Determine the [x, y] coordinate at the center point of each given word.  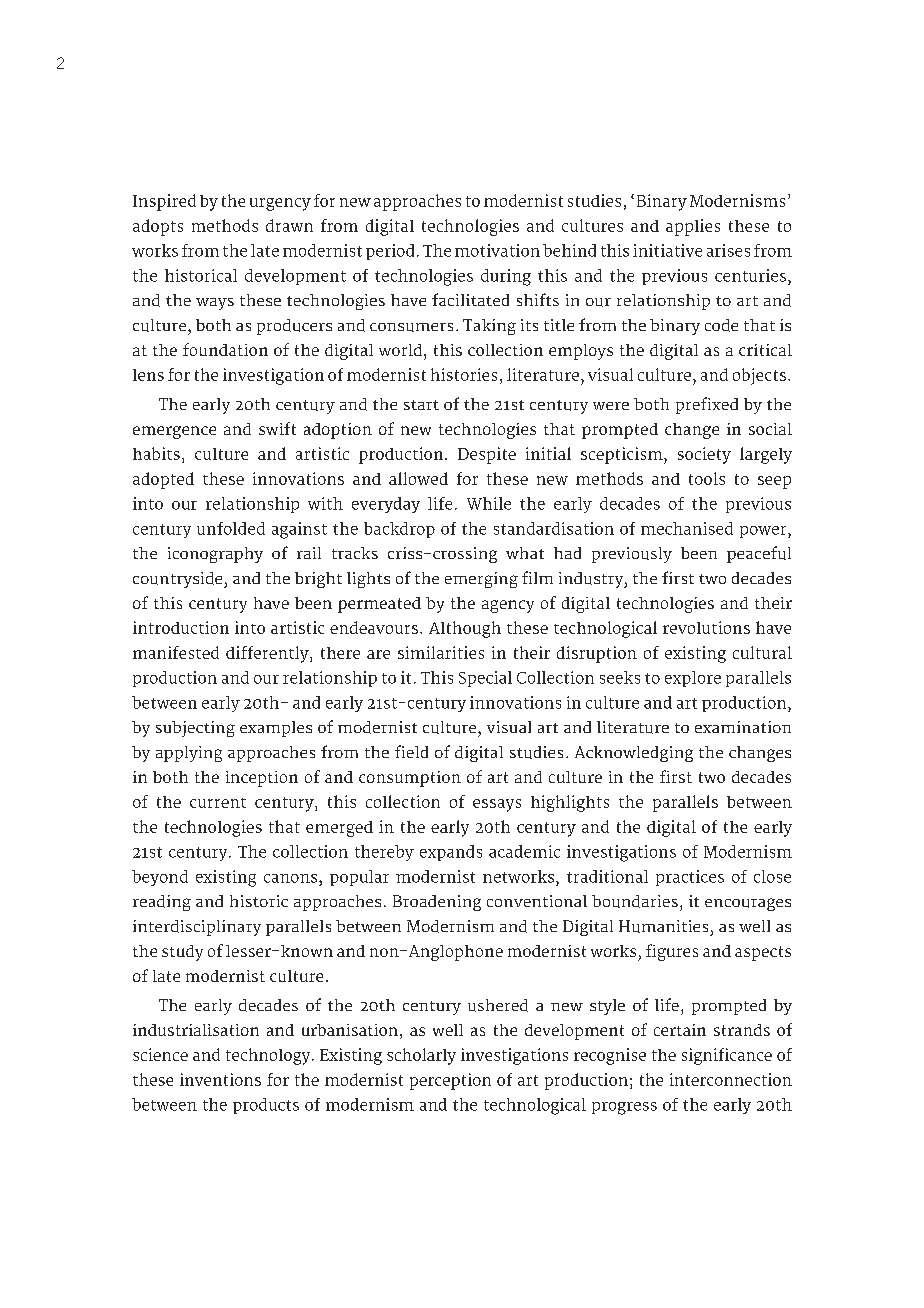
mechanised [687, 528]
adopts [158, 227]
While [489, 503]
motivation [497, 250]
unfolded [231, 528]
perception [450, 1081]
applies [693, 227]
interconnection [731, 1079]
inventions [220, 1079]
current [218, 803]
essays [497, 805]
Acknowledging [634, 754]
